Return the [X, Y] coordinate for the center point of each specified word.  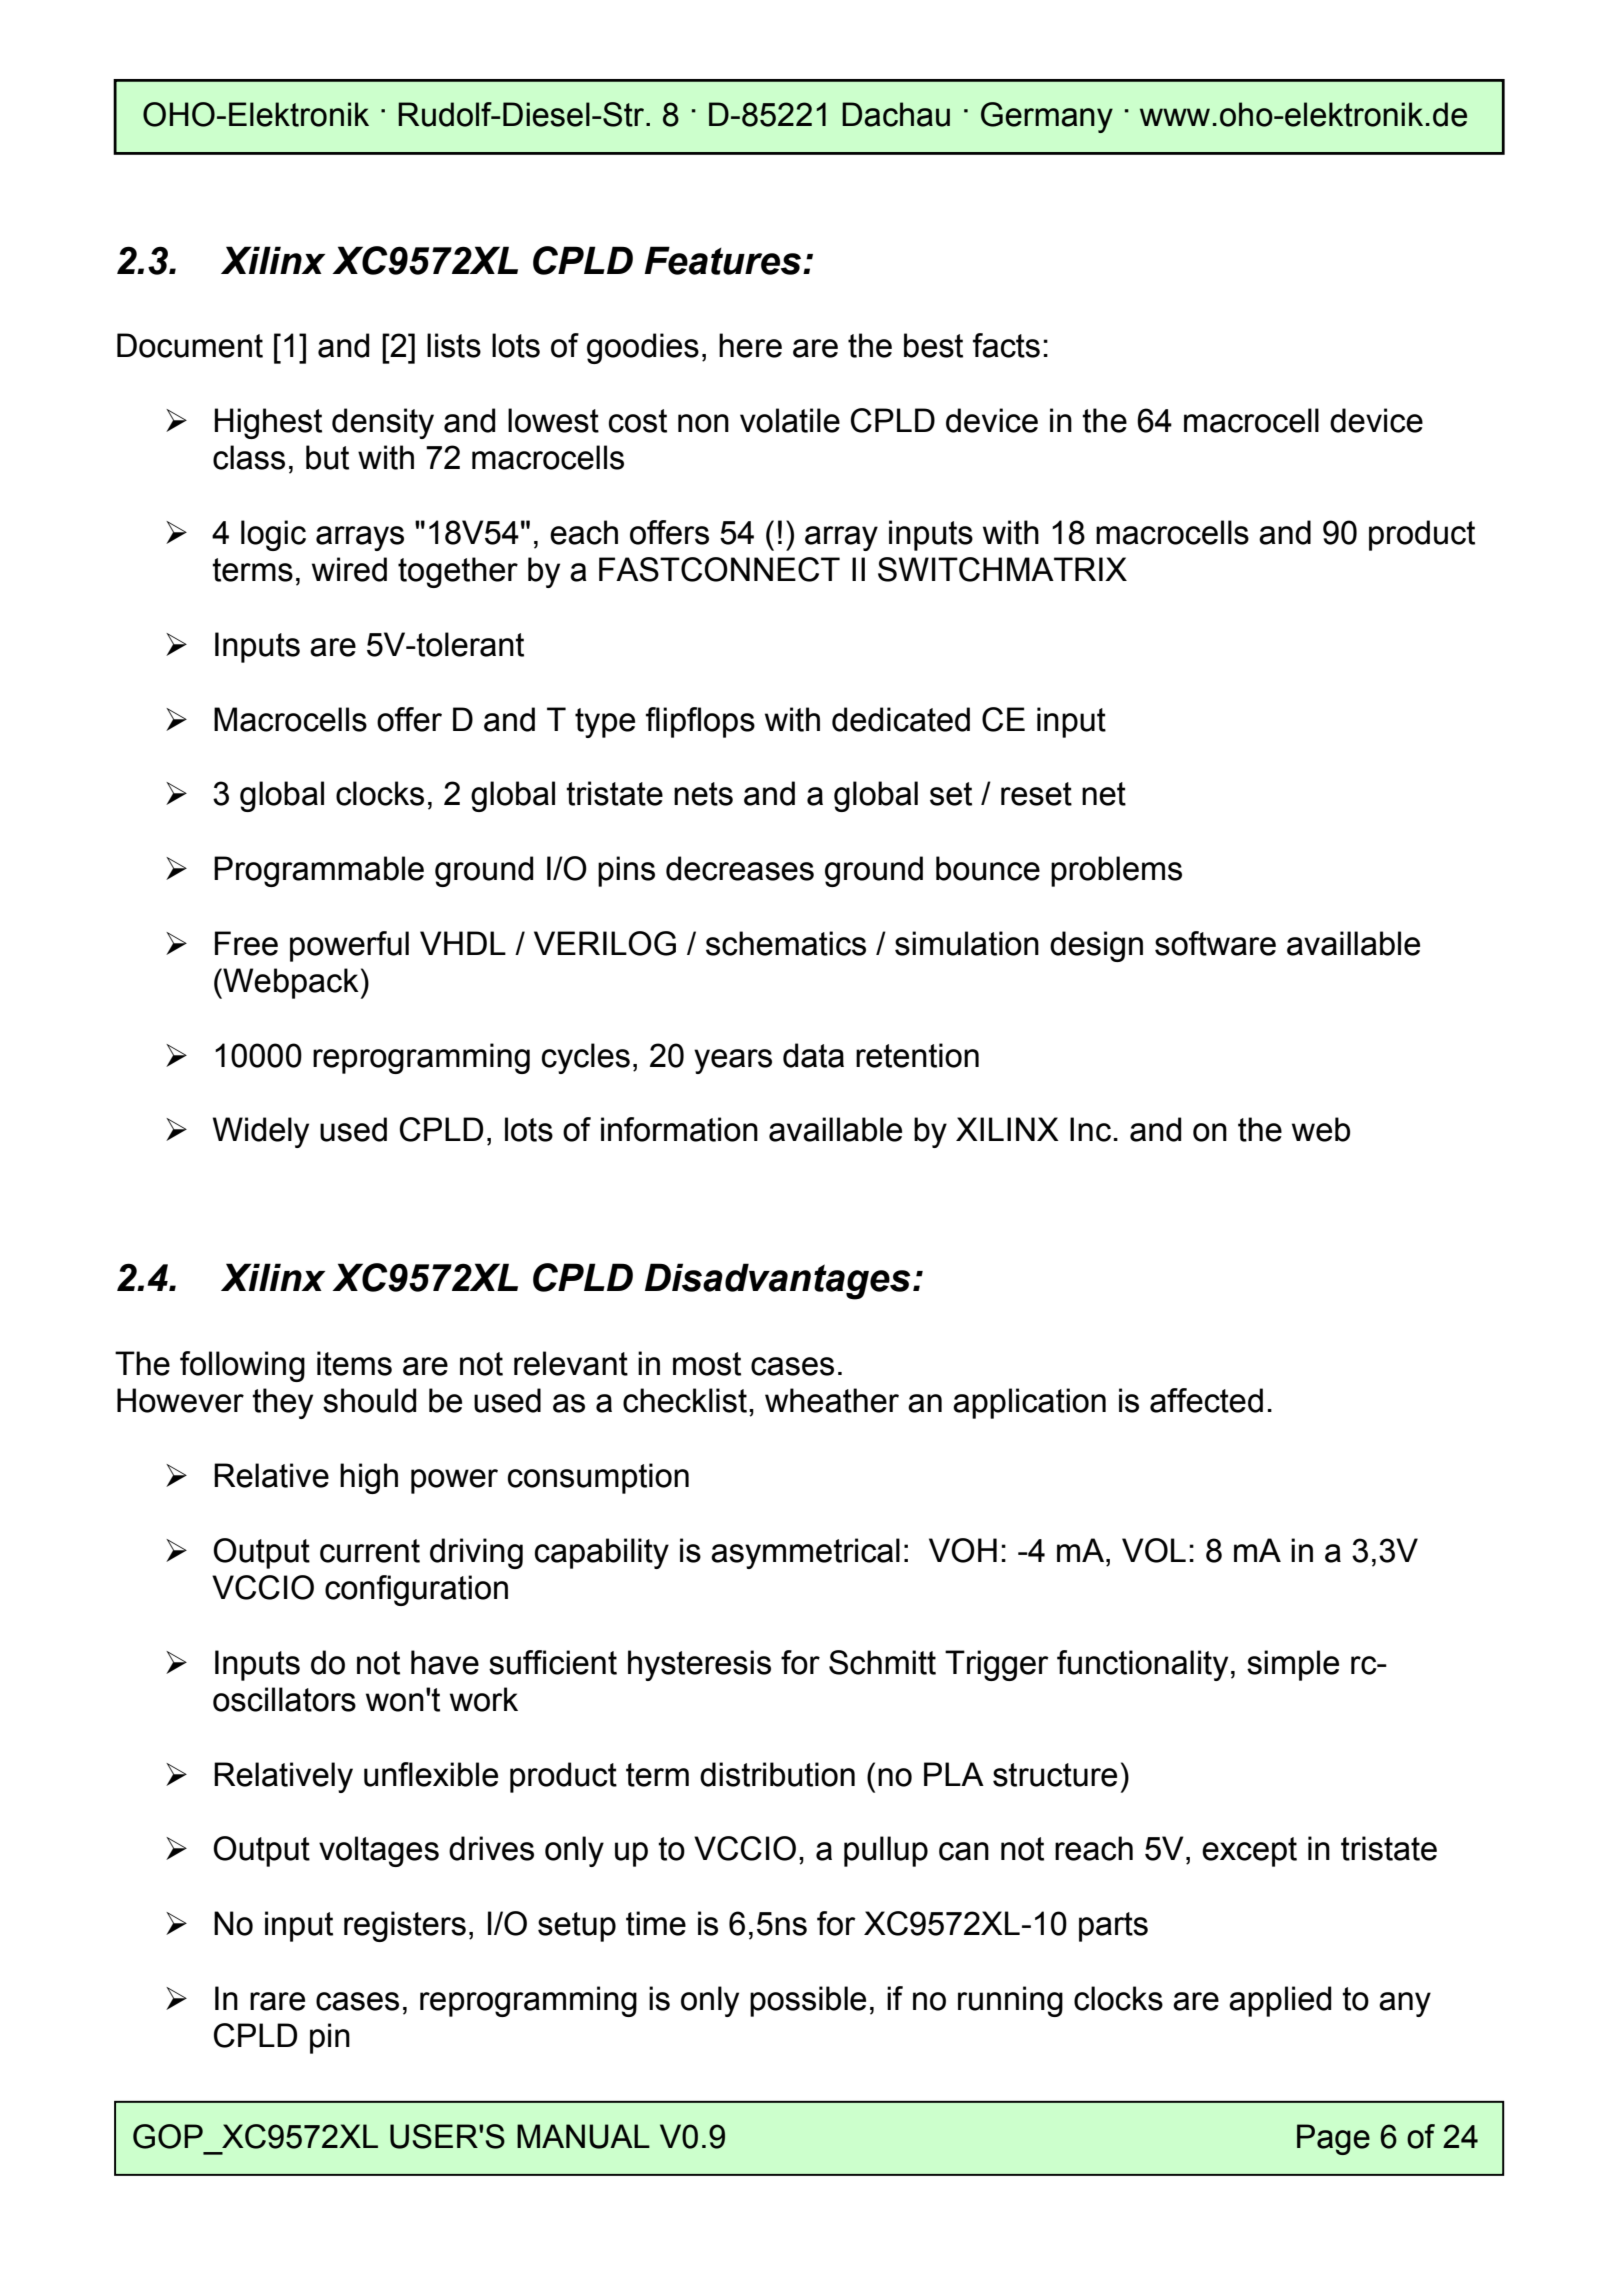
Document [190, 345]
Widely [261, 1132]
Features [724, 260]
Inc [1090, 1129]
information [679, 1129]
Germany [1047, 117]
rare [277, 2001]
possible [808, 2001]
